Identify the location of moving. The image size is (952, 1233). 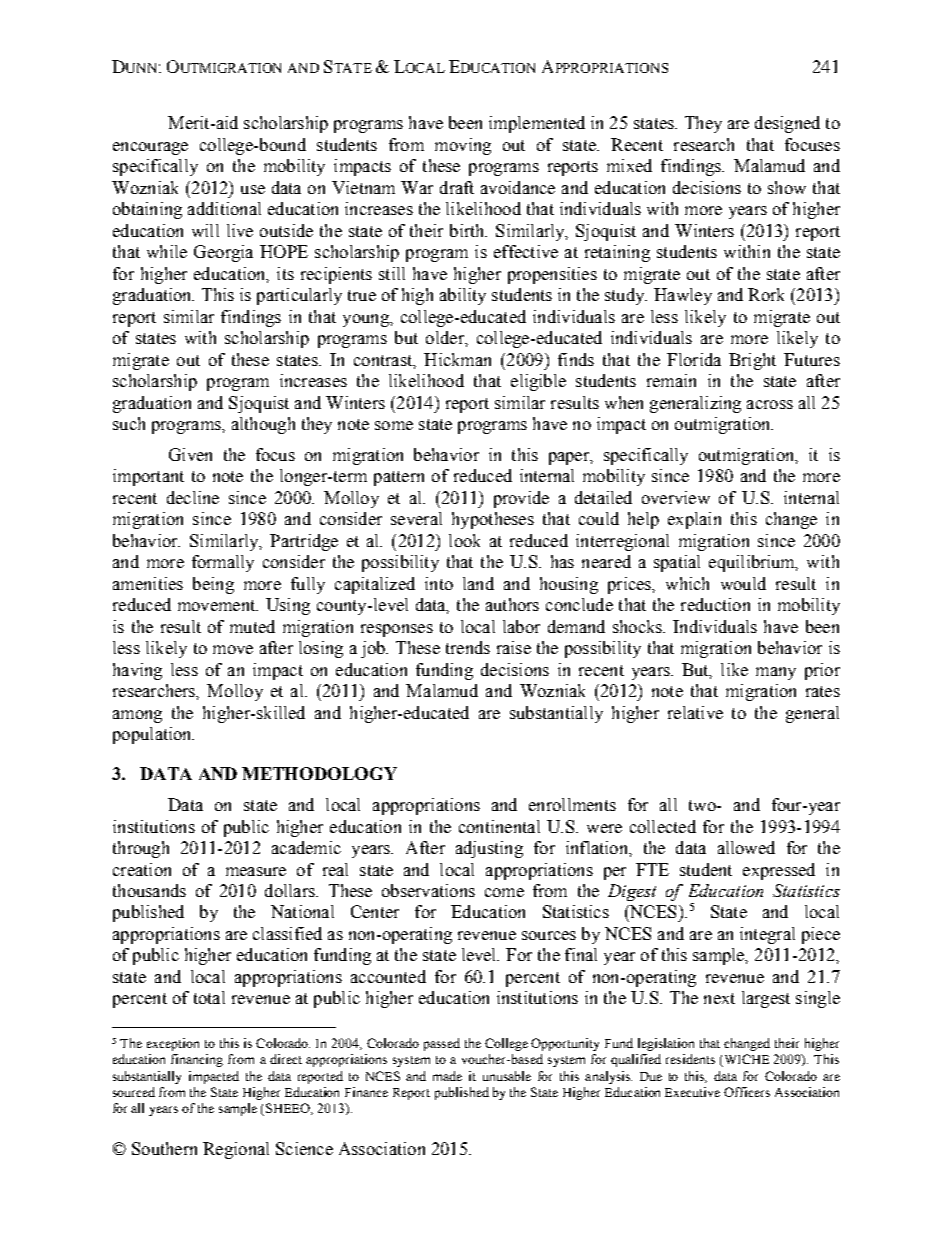
(463, 146).
